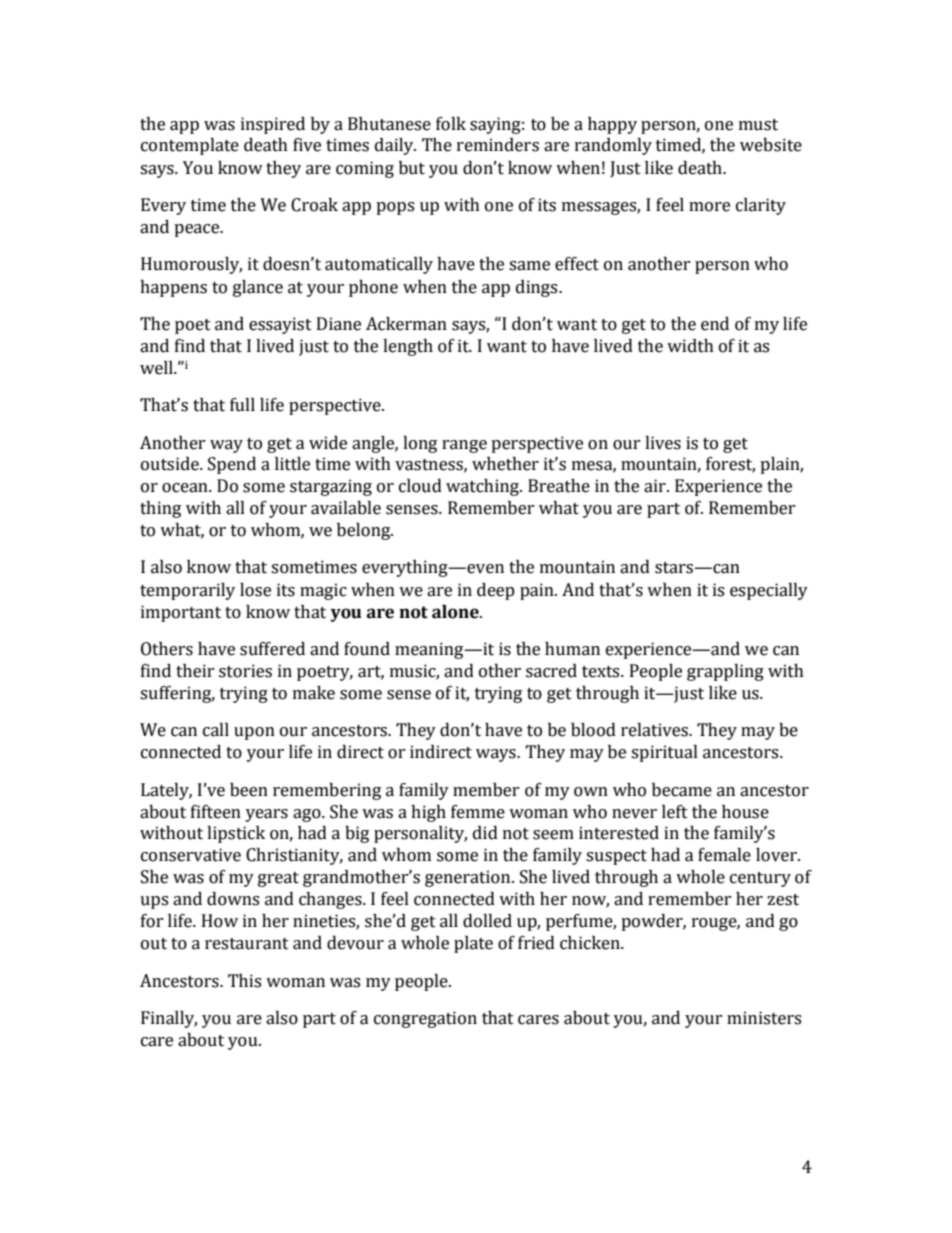 This image has width=952, height=1233. I want to click on lose, so click(255, 590).
